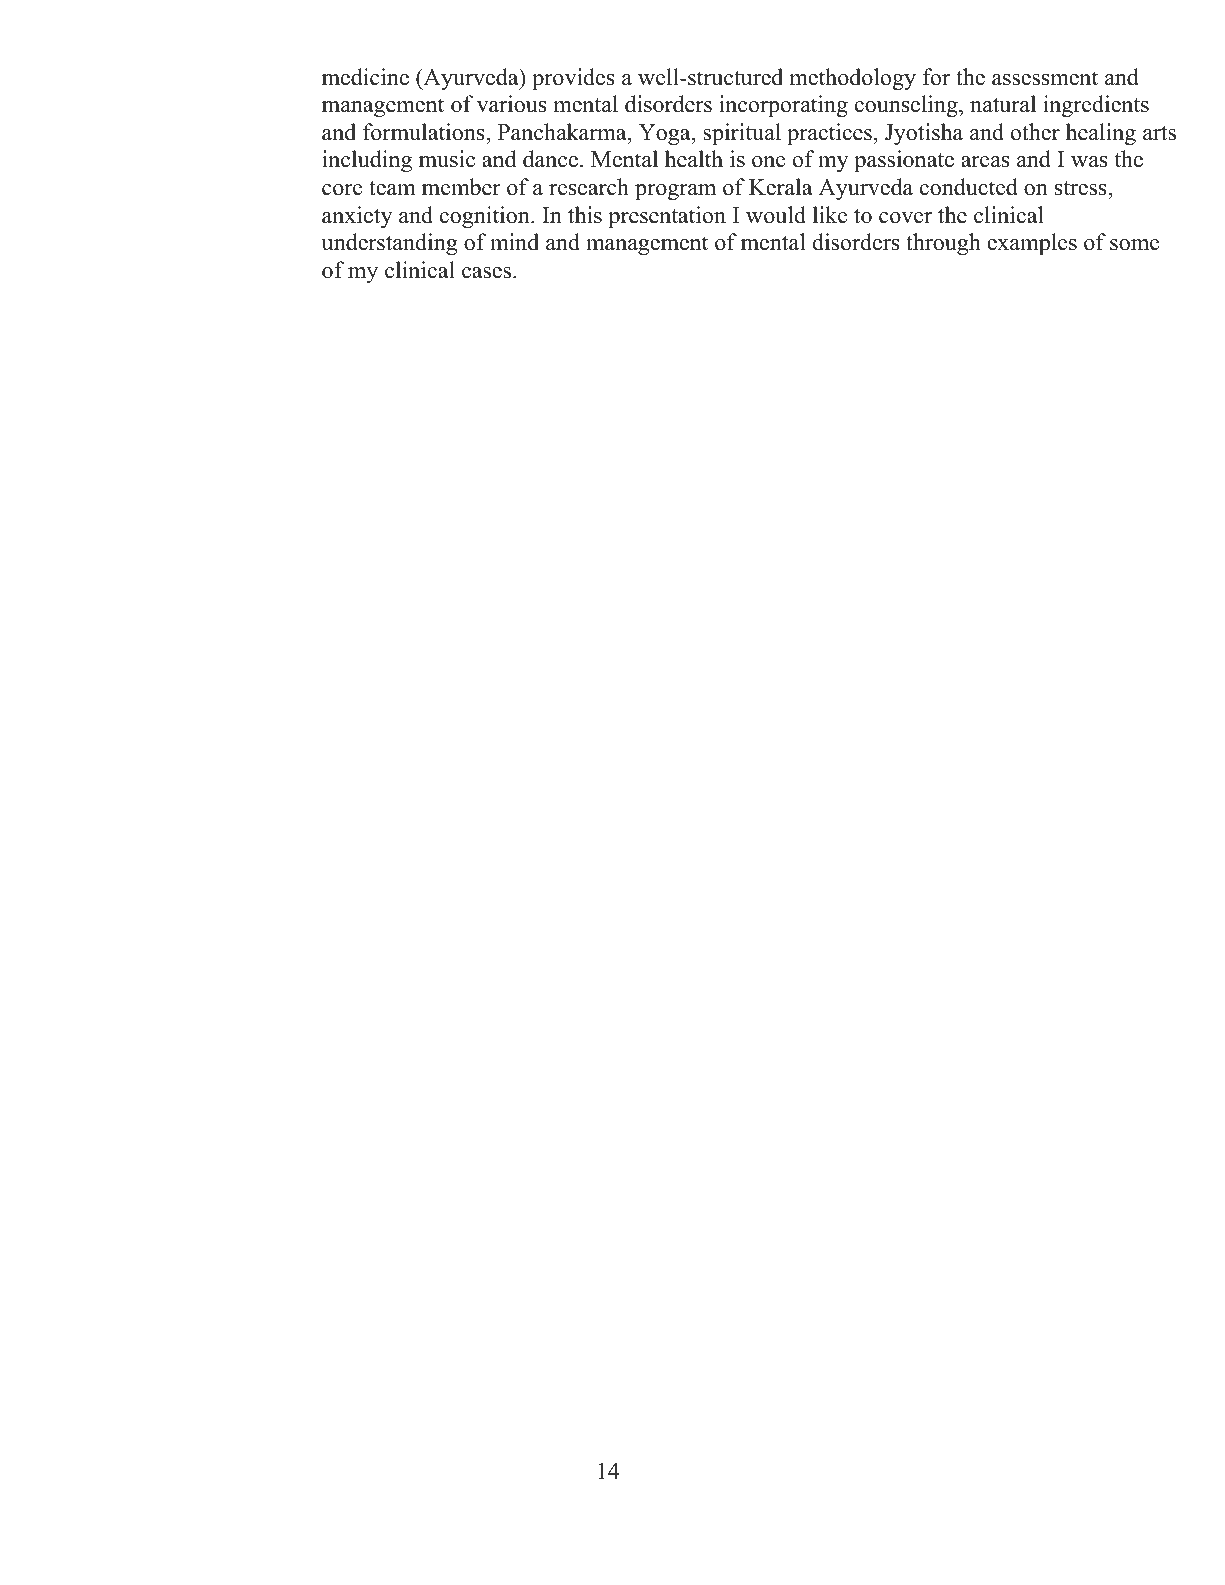 This document has height=1585, width=1225. I want to click on was, so click(1089, 162).
